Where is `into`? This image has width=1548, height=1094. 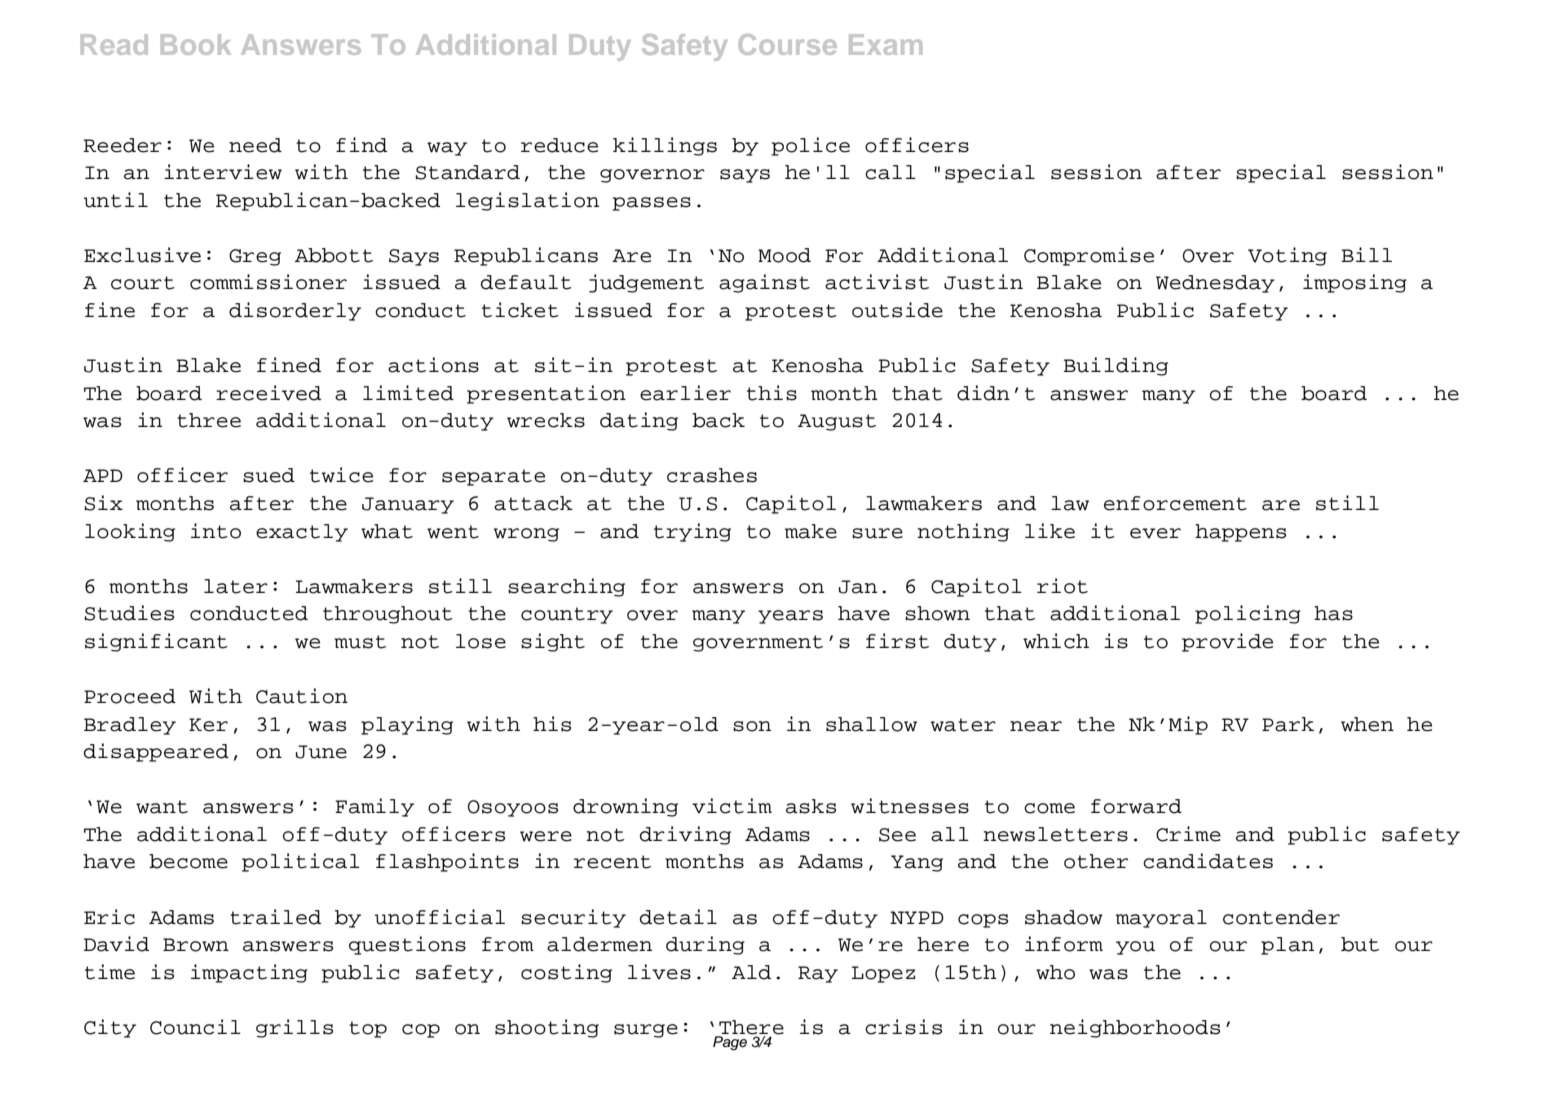 into is located at coordinates (216, 531).
